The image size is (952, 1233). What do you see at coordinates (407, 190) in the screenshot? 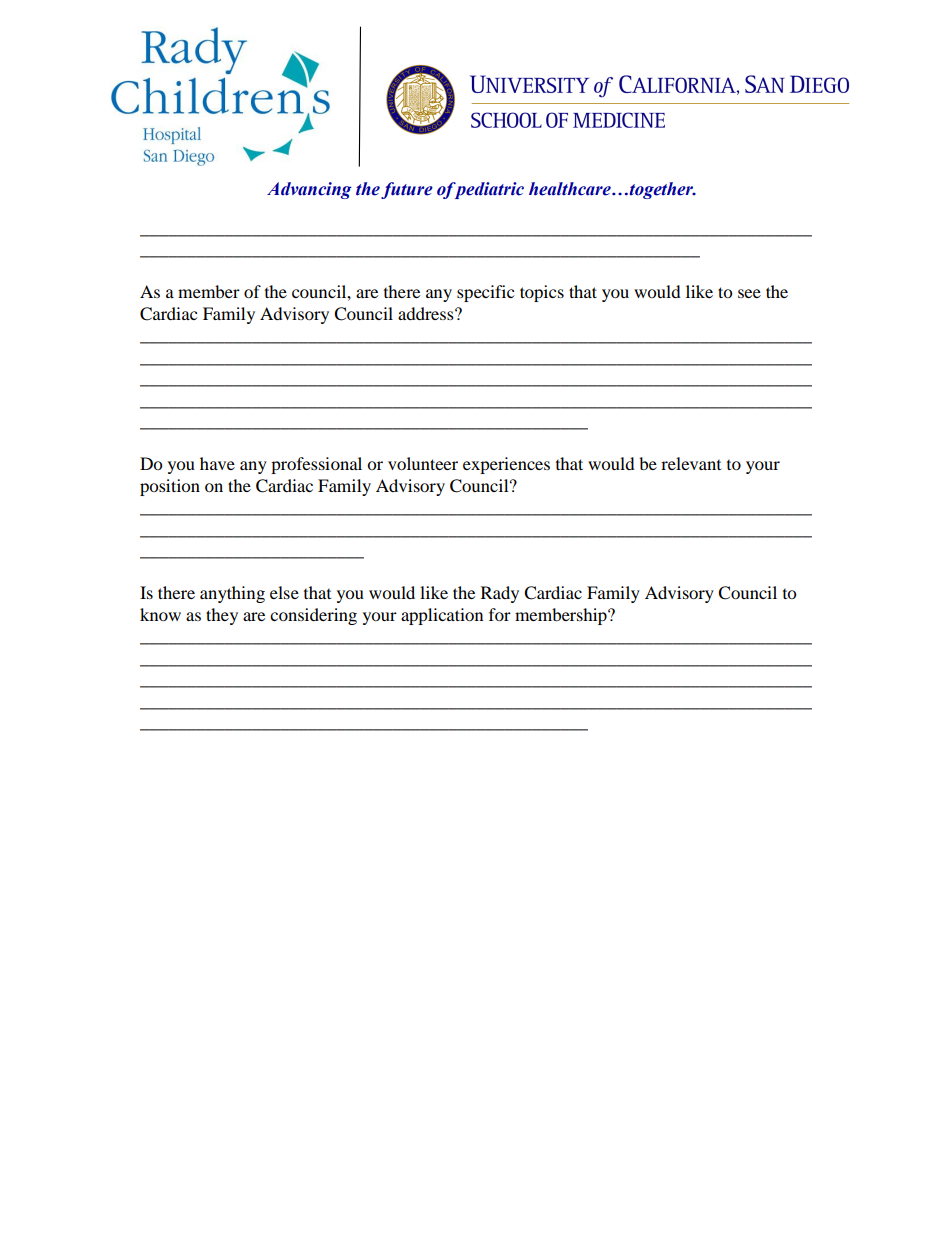
I see `future` at bounding box center [407, 190].
